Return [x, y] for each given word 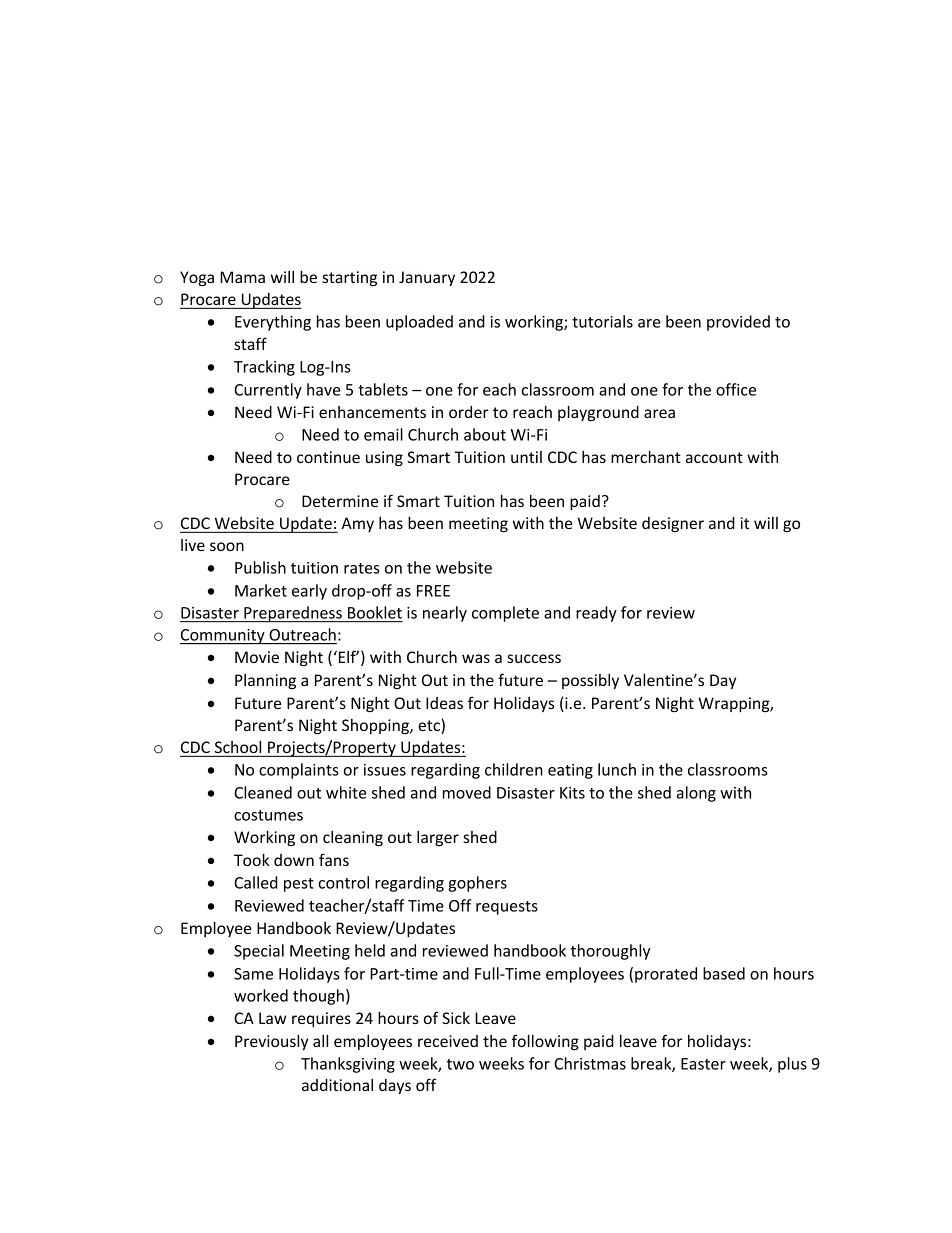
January [427, 278]
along [696, 794]
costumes [268, 815]
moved [467, 792]
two [460, 1064]
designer [673, 524]
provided [738, 323]
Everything [273, 323]
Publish [260, 567]
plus [792, 1065]
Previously [271, 1042]
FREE [433, 591]
